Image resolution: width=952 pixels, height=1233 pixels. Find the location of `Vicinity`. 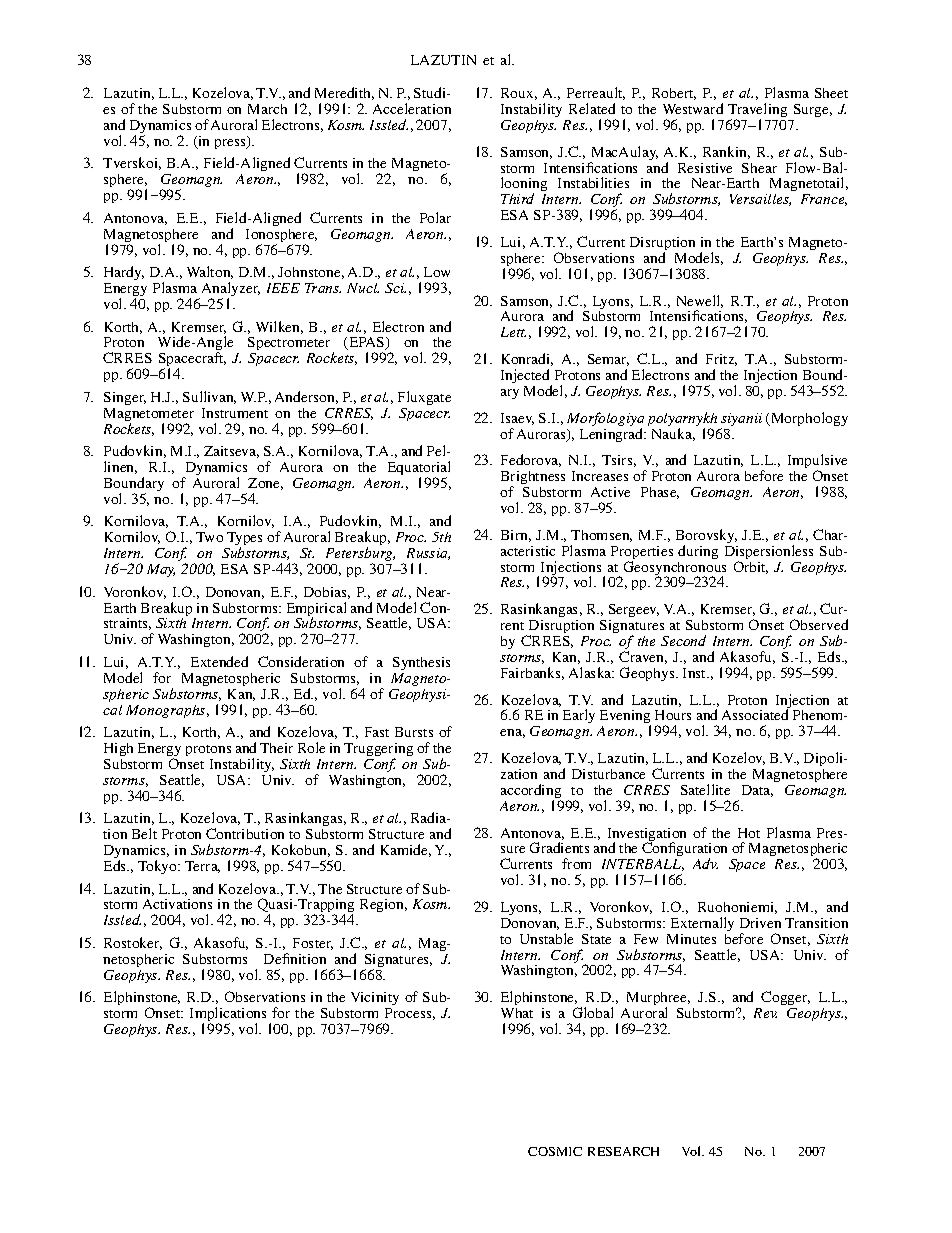

Vicinity is located at coordinates (375, 1000).
